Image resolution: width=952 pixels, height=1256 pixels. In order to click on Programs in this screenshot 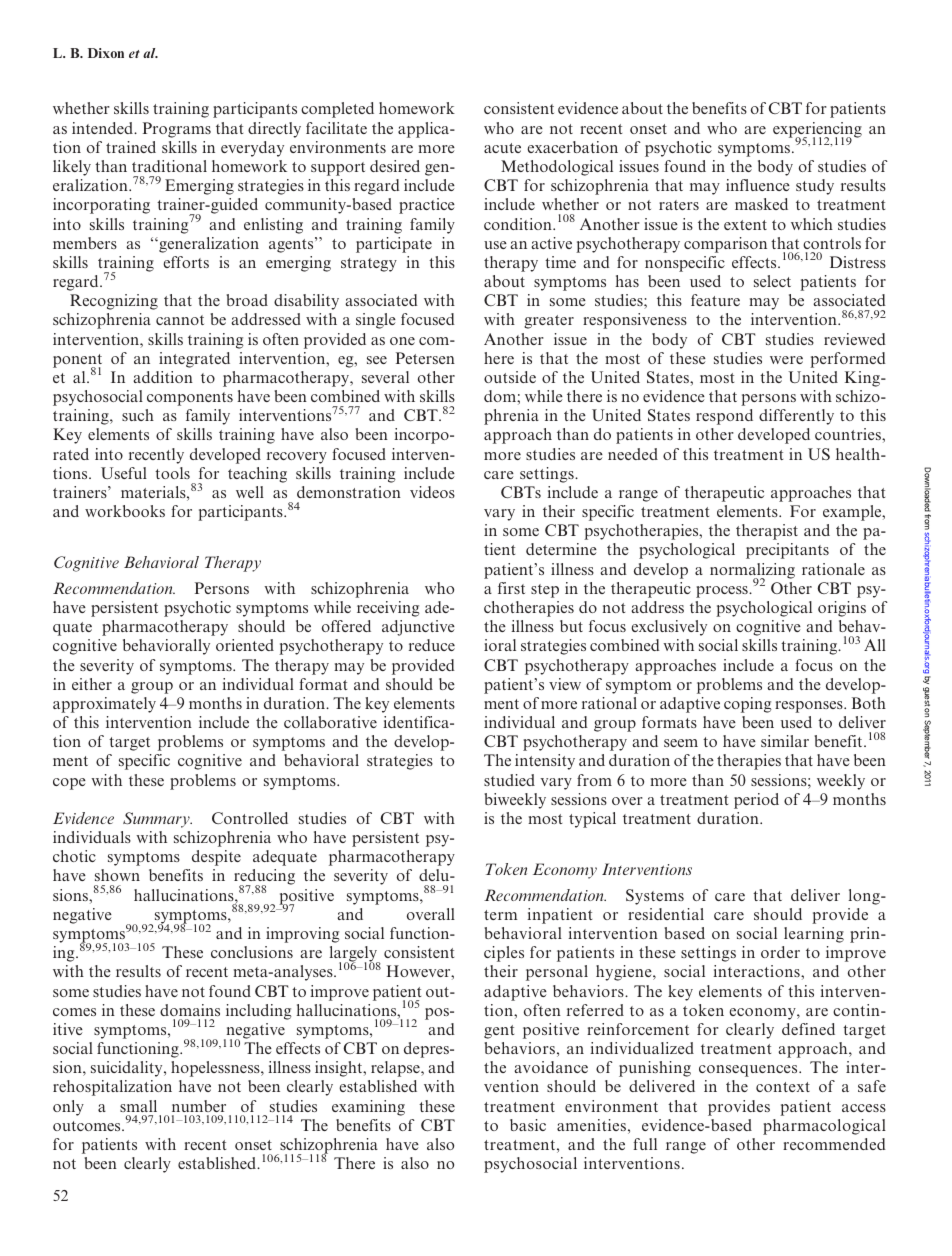, I will do `click(177, 130)`.
